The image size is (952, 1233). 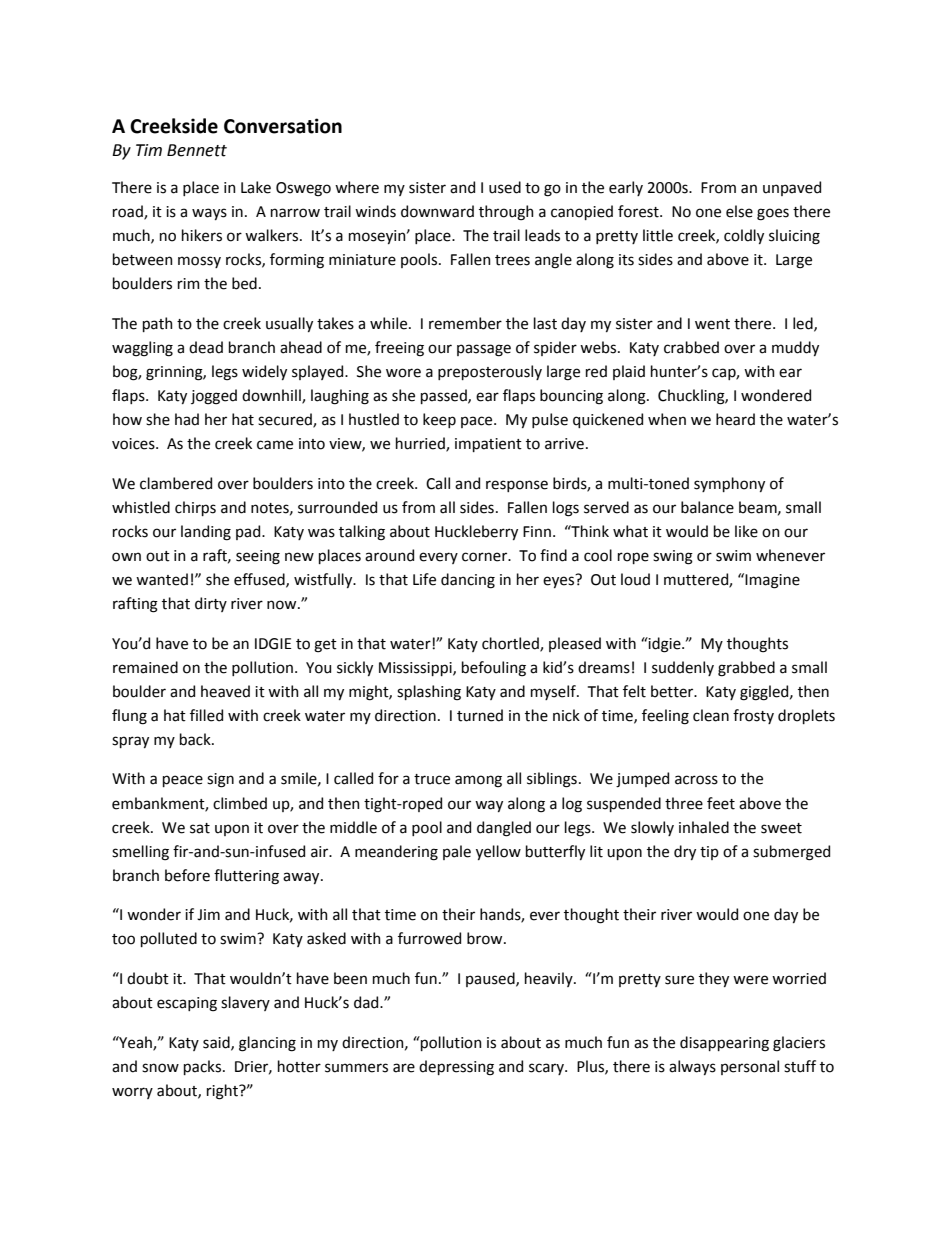 I want to click on downward, so click(x=437, y=211).
